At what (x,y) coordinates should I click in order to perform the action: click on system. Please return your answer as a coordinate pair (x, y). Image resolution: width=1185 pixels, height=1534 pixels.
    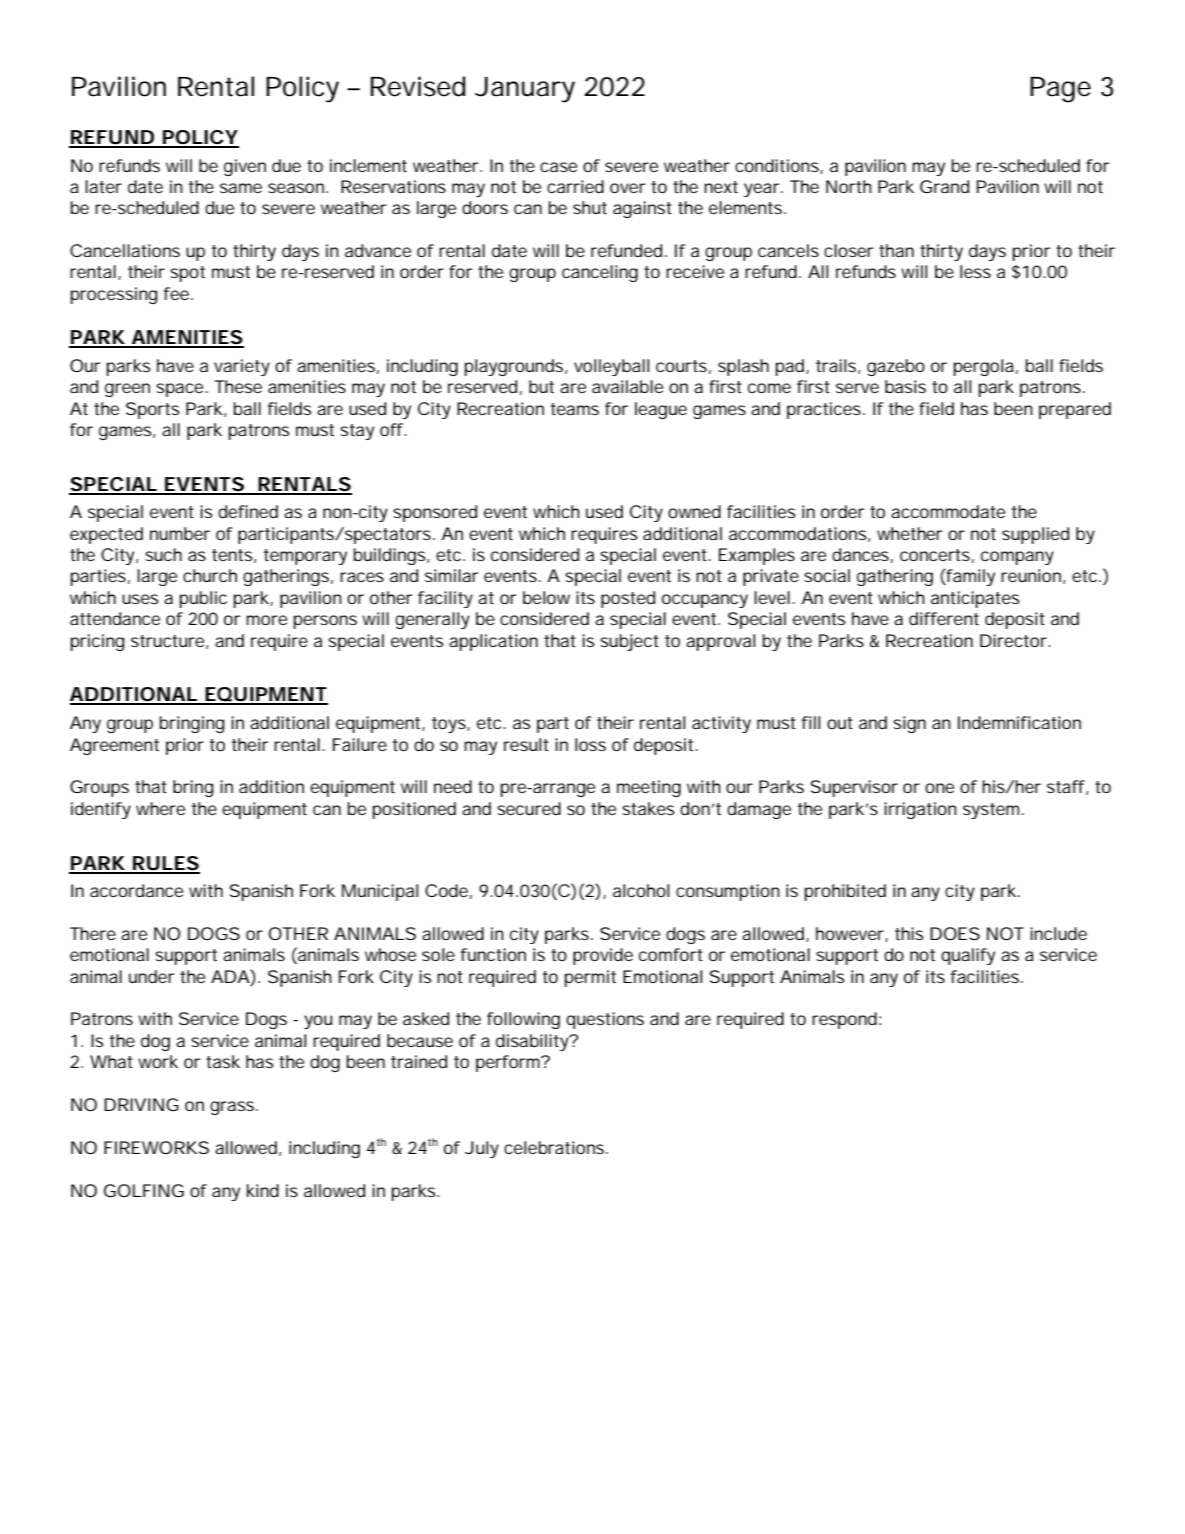
    Looking at the image, I should click on (991, 811).
